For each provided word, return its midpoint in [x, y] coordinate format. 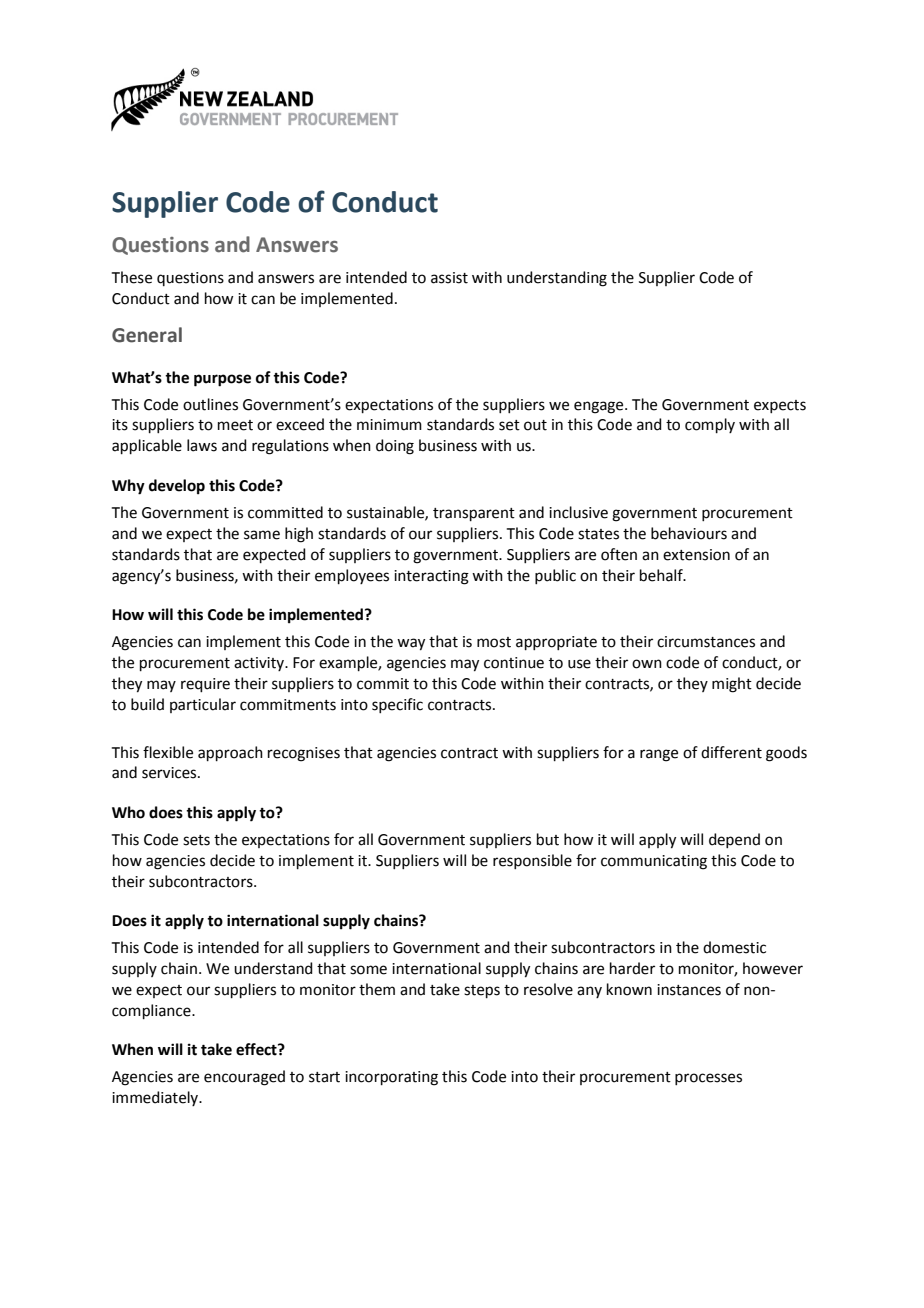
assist [449, 278]
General [147, 335]
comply [710, 425]
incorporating [391, 1078]
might [732, 685]
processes [708, 1079]
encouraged [244, 1078]
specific [397, 705]
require [205, 685]
